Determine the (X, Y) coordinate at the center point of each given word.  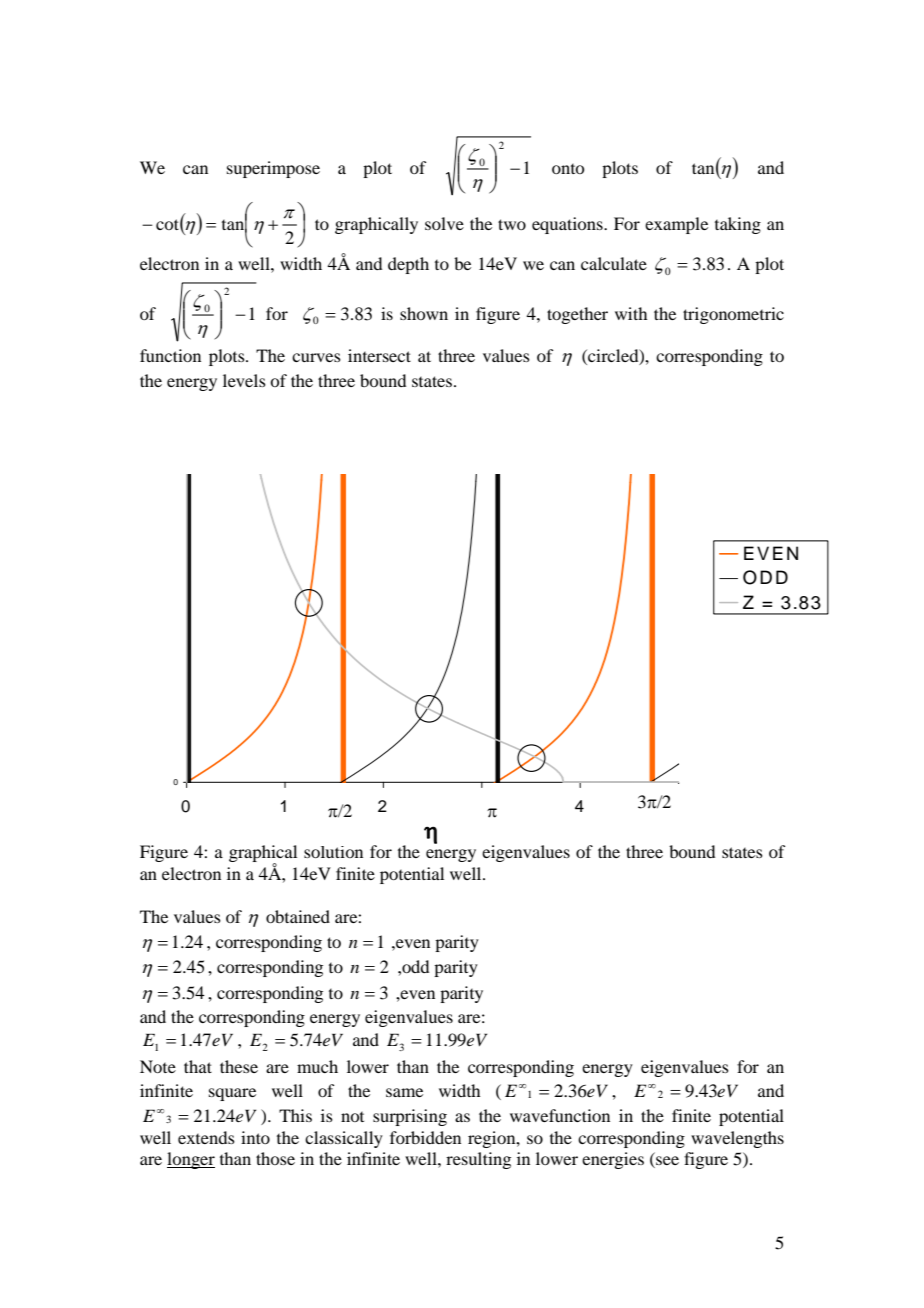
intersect (379, 355)
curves (316, 357)
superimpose (273, 169)
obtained (298, 916)
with (631, 313)
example (676, 225)
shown (424, 313)
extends (206, 1137)
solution (333, 852)
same (404, 1092)
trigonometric (733, 315)
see (666, 1162)
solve (444, 223)
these (239, 1066)
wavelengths (737, 1139)
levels (244, 380)
